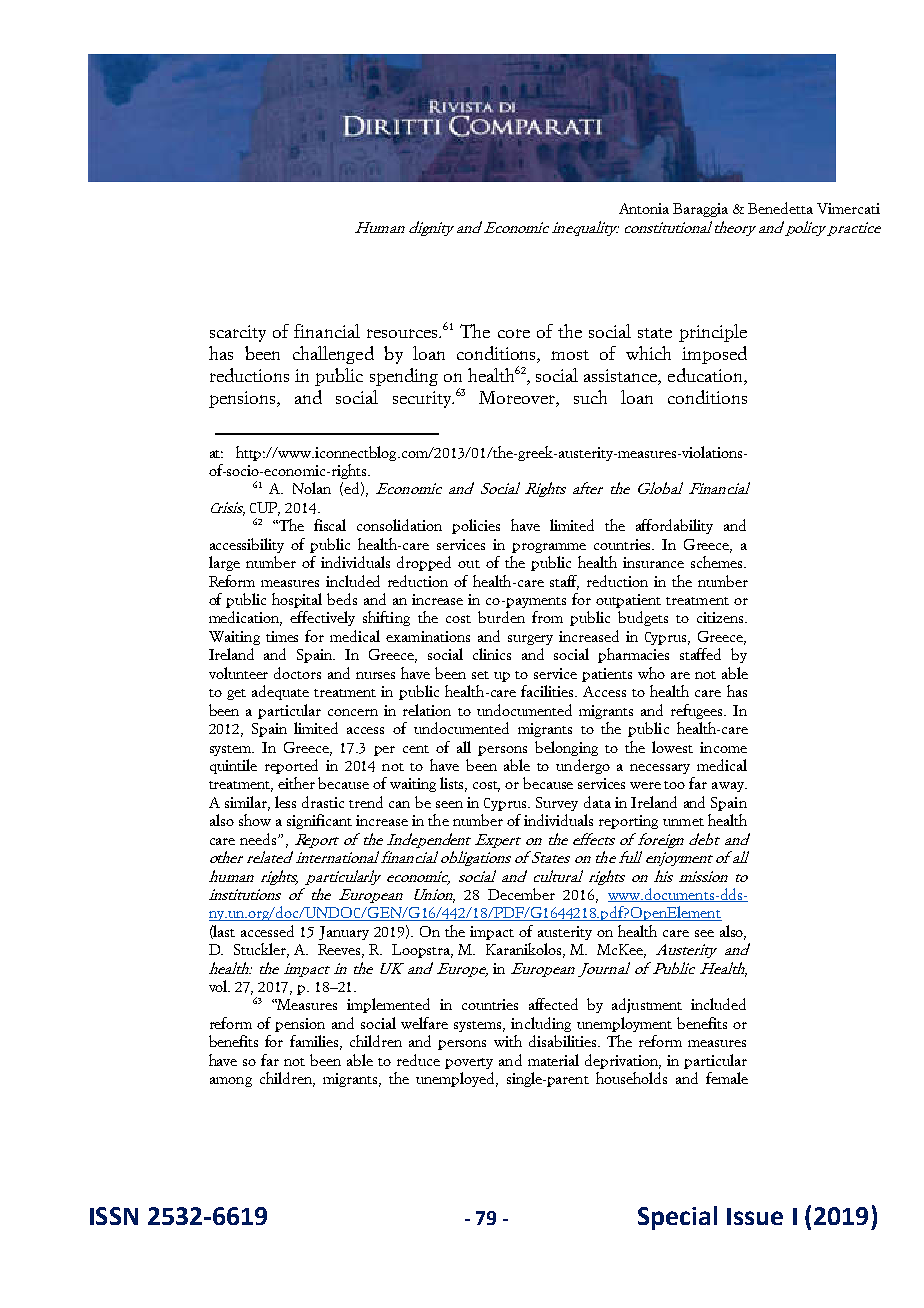 The width and height of the document is (924, 1308). Describe the element at coordinates (514, 333) in the document. I see `core` at that location.
